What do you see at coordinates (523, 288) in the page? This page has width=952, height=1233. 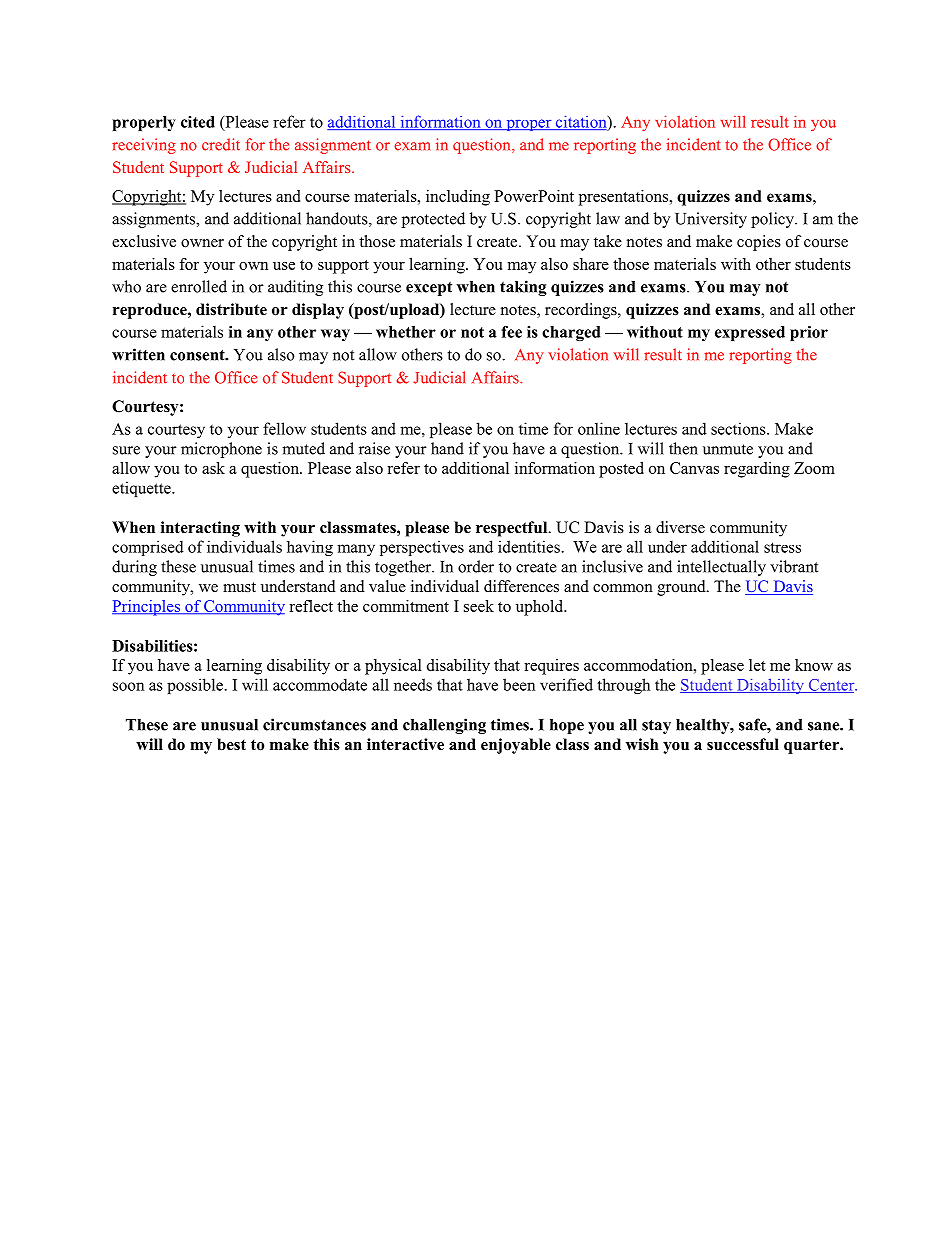 I see `taking` at bounding box center [523, 288].
